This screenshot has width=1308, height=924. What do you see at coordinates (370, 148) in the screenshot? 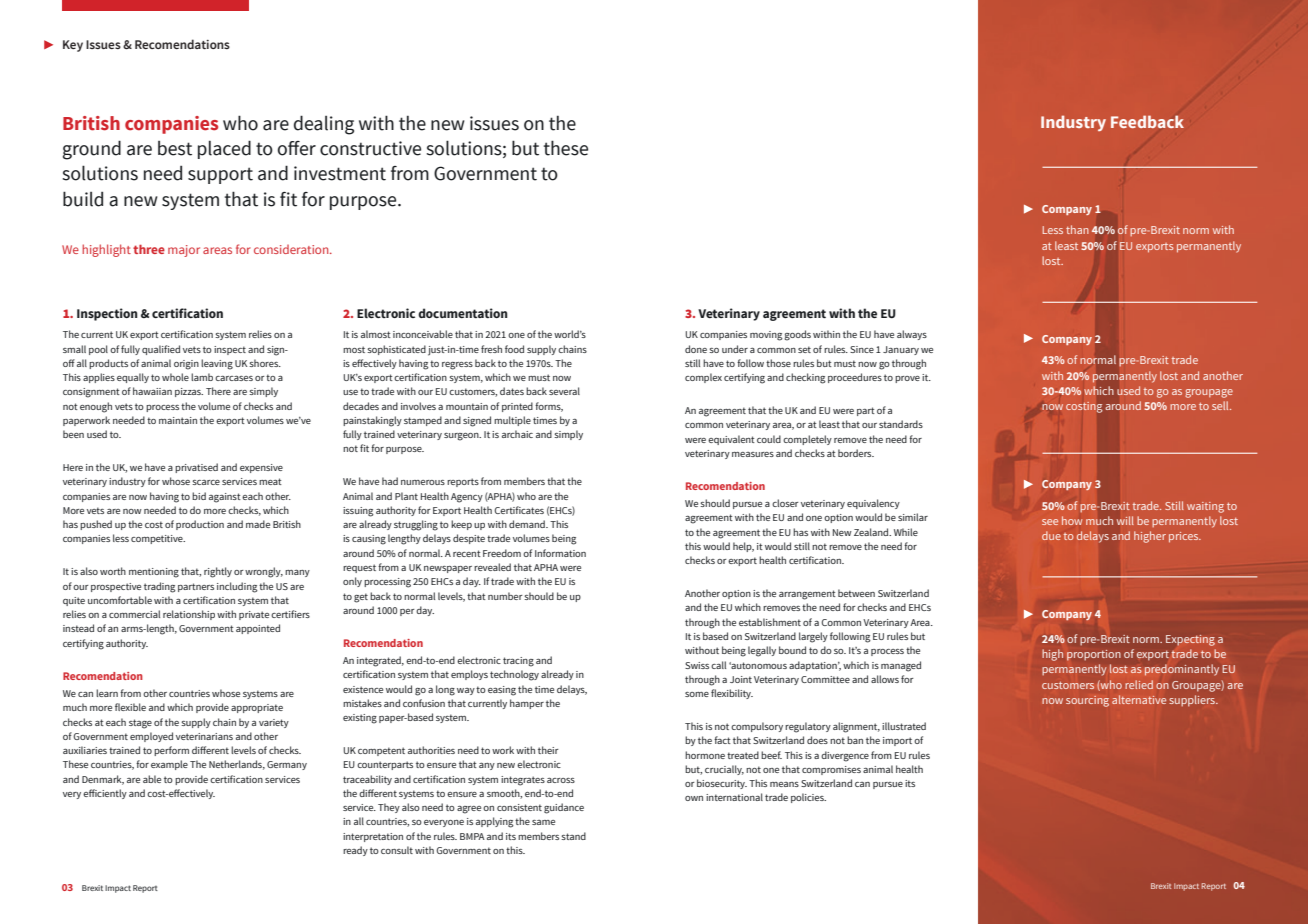
I see `constructive` at bounding box center [370, 148].
